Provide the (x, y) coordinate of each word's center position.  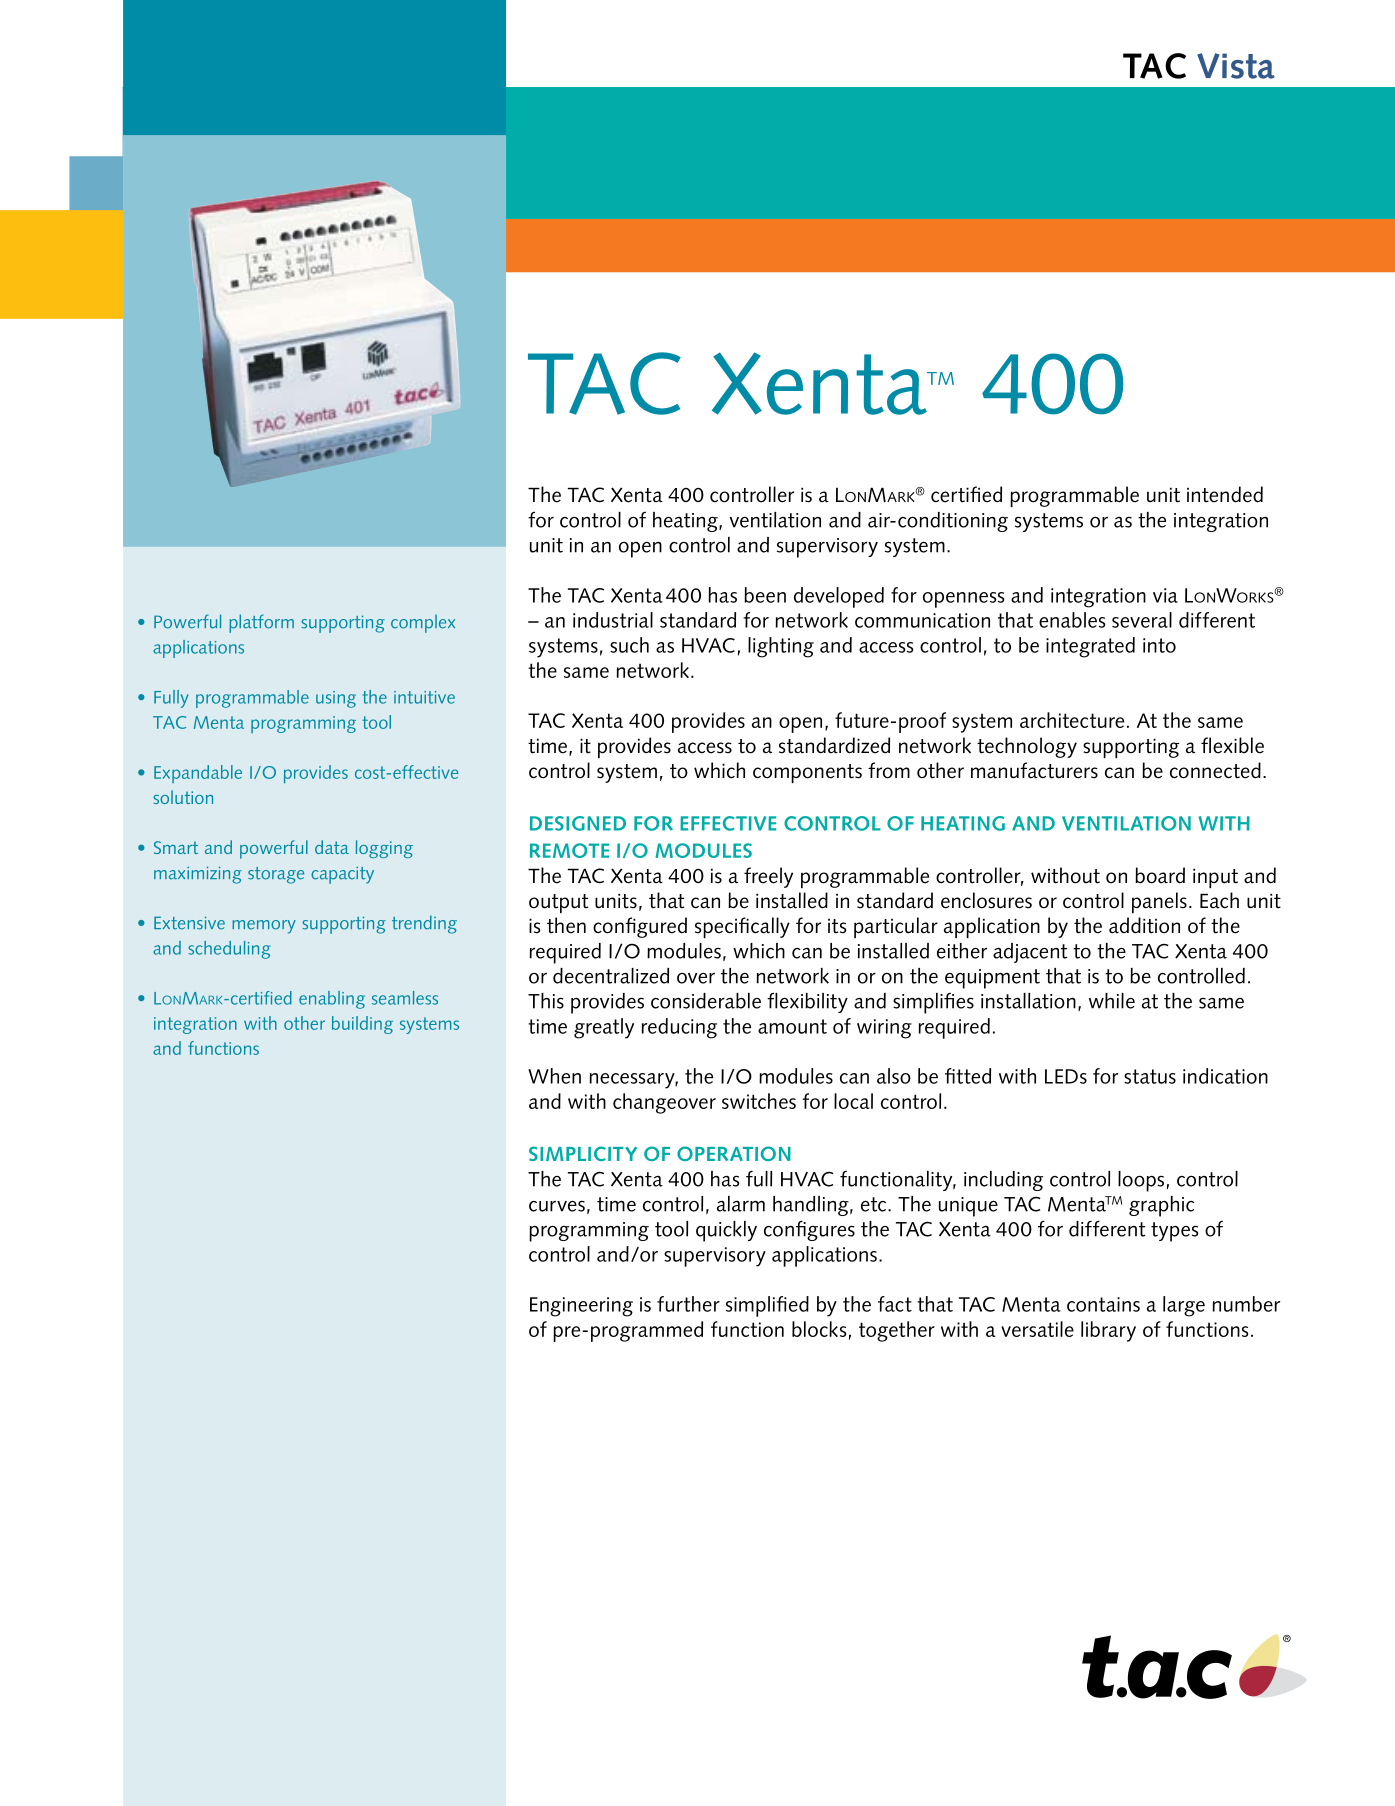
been (765, 595)
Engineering (581, 1307)
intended (1225, 494)
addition (1144, 925)
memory (264, 927)
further (688, 1304)
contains (1103, 1304)
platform (261, 623)
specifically (742, 927)
